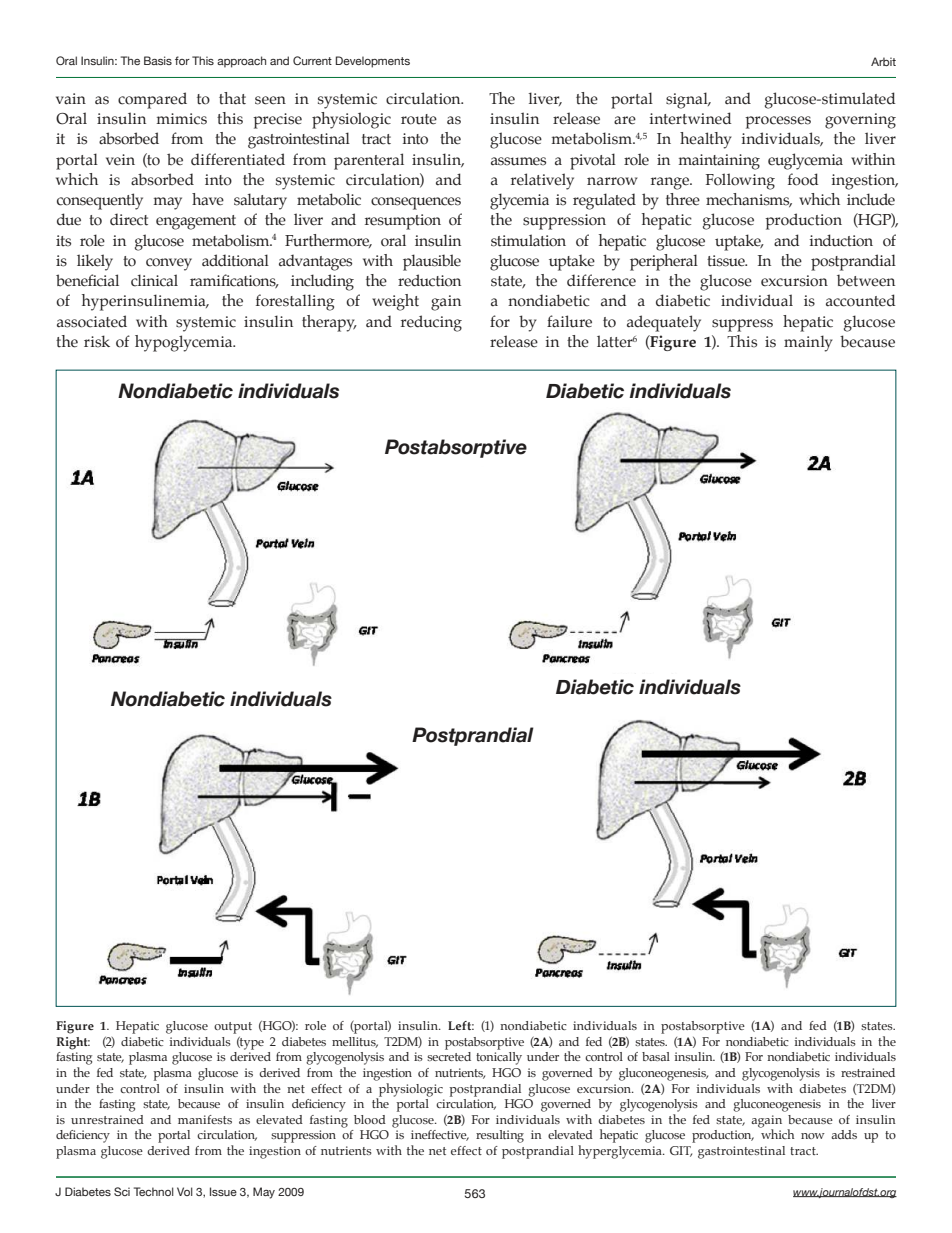  I want to click on reducing, so click(431, 323).
